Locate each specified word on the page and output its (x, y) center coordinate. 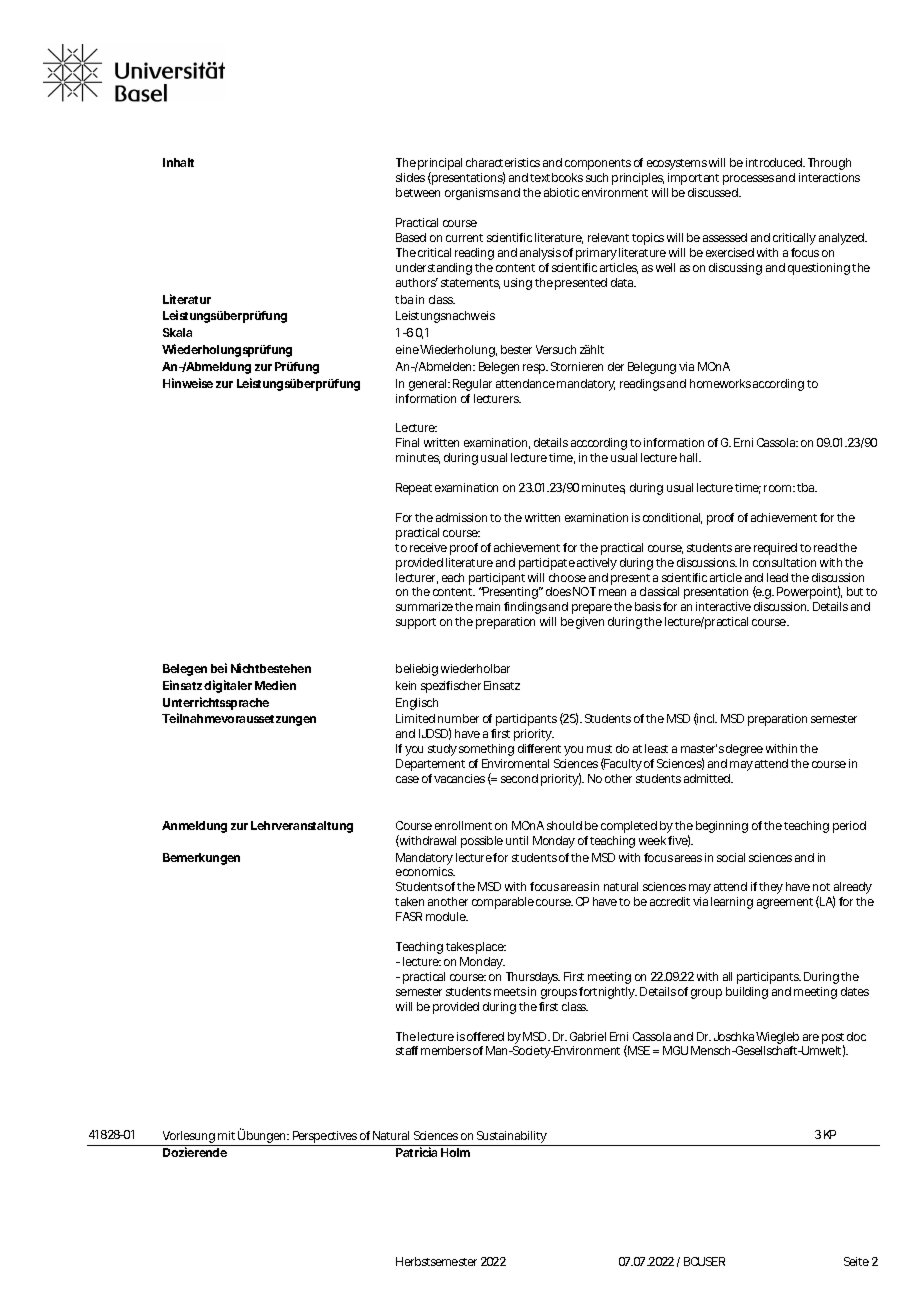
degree (744, 750)
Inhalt (178, 162)
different (539, 748)
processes (748, 180)
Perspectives (324, 1138)
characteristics (503, 162)
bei (219, 668)
